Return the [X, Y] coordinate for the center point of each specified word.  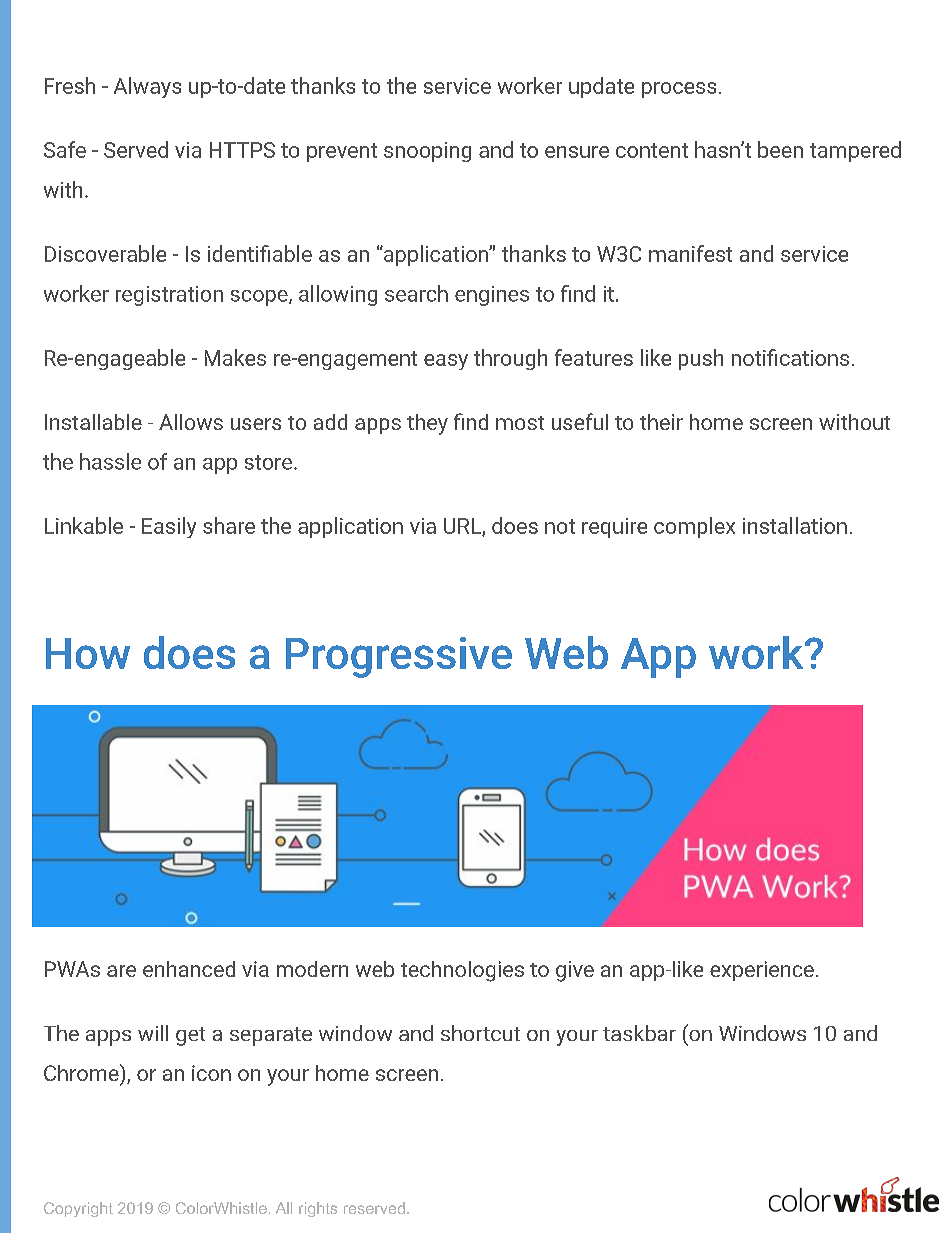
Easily [169, 527]
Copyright [78, 1209]
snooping [427, 152]
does [515, 525]
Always [147, 87]
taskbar [639, 1033]
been [780, 149]
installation [795, 525]
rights [318, 1209]
